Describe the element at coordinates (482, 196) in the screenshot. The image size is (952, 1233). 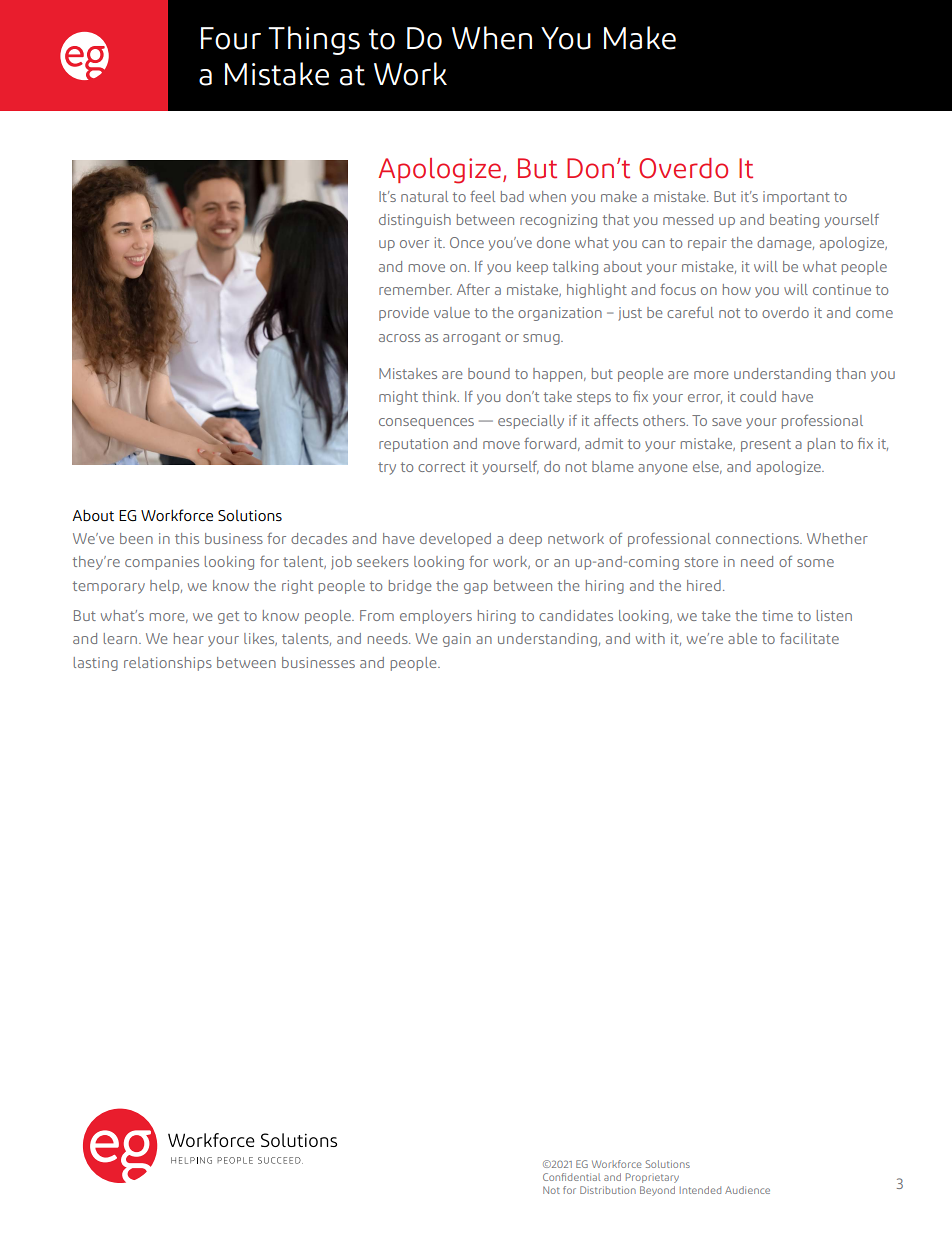
I see `feel` at that location.
